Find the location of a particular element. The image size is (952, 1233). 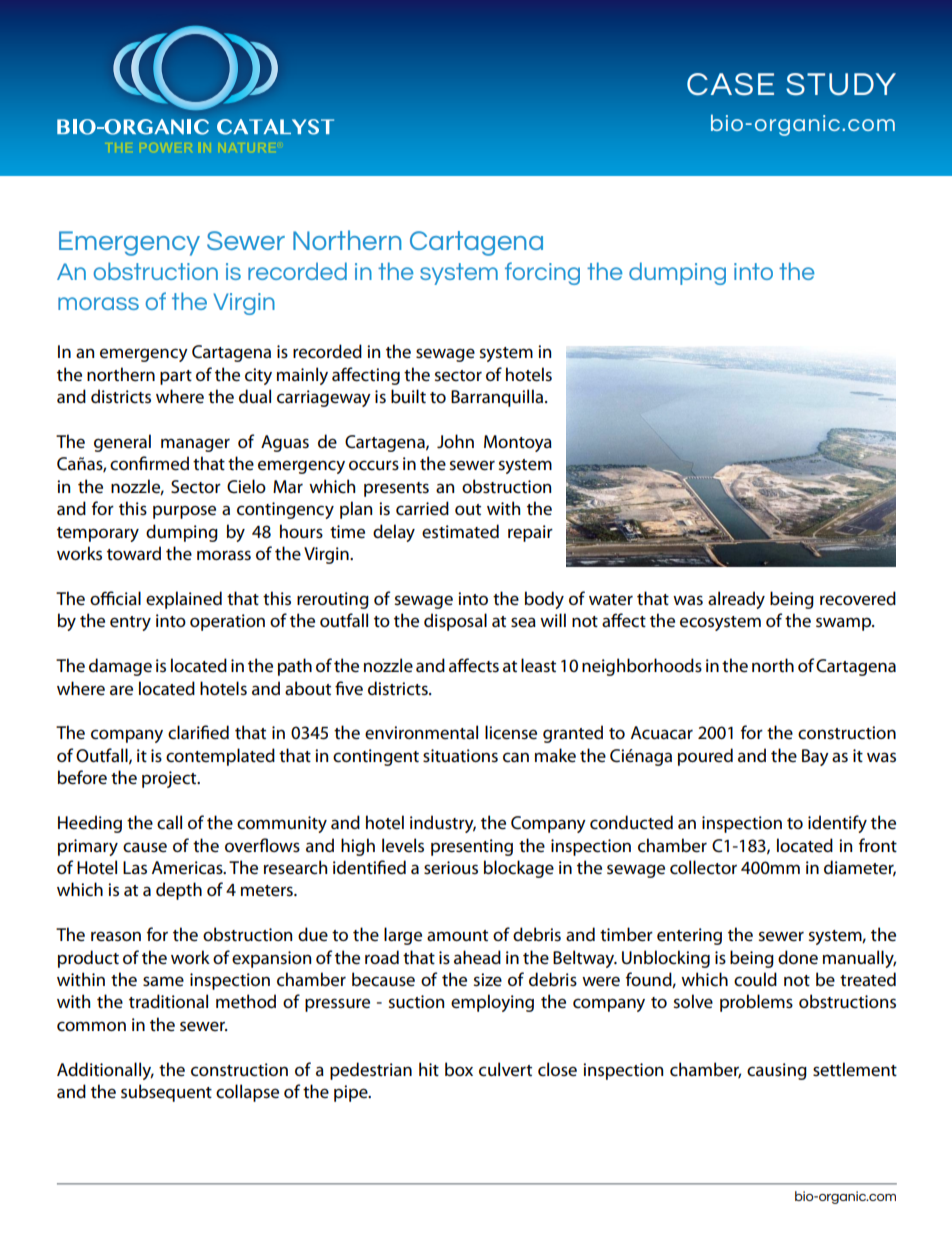

box is located at coordinates (459, 1069).
